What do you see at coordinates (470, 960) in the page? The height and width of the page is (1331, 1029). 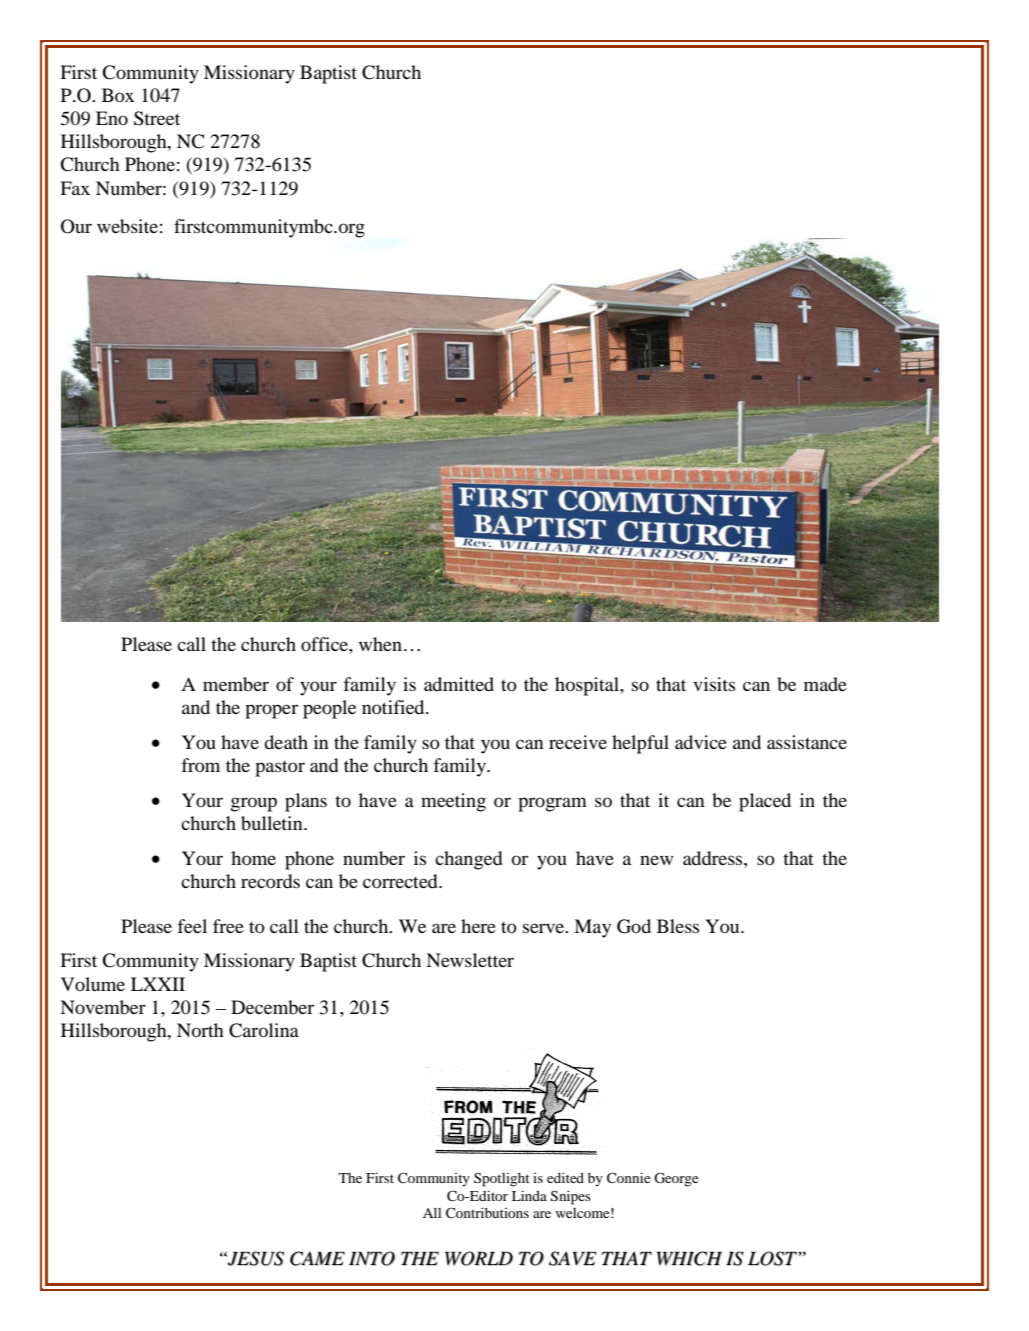 I see `Newsletter` at bounding box center [470, 960].
